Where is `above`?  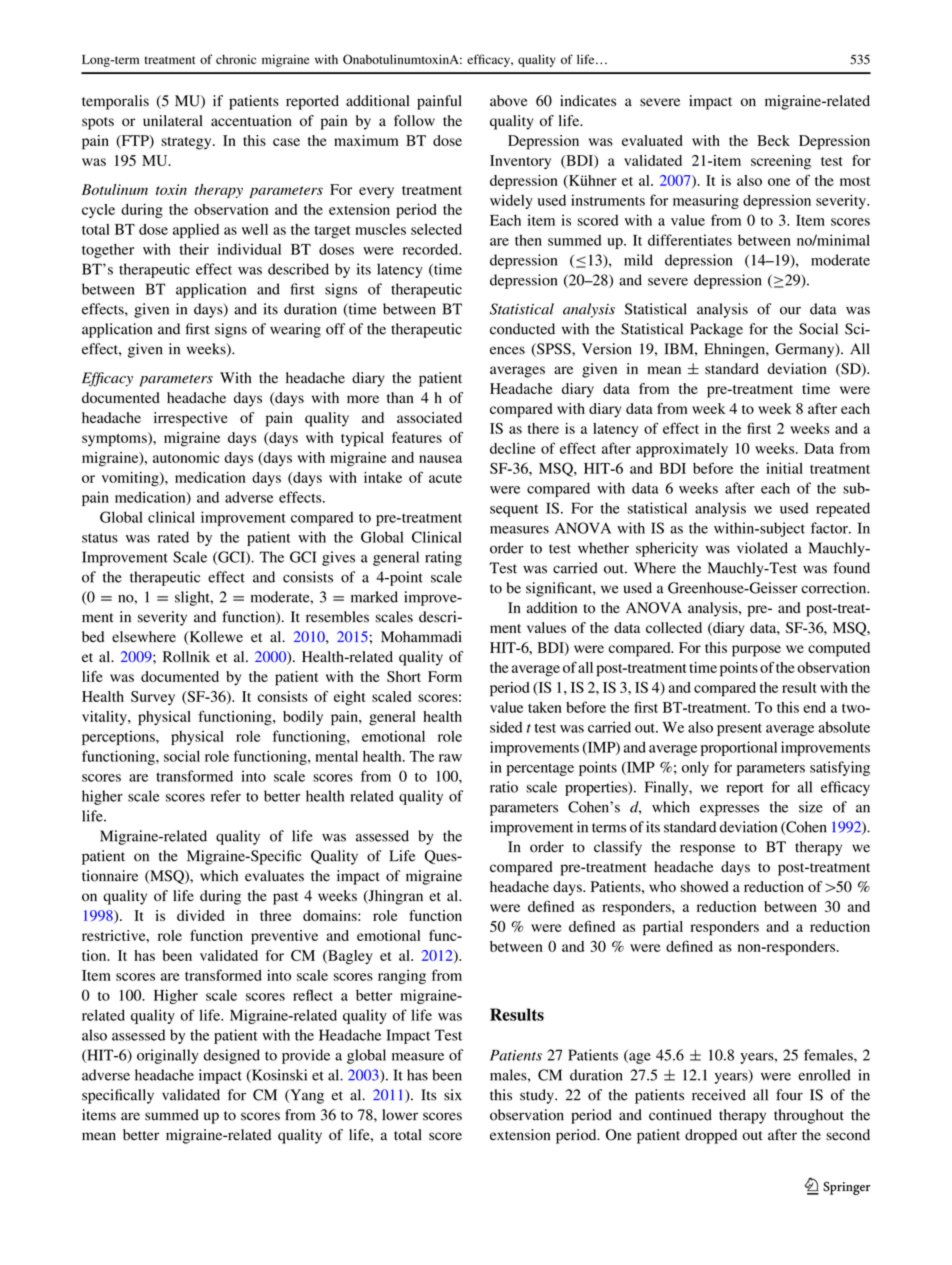
above is located at coordinates (508, 101).
